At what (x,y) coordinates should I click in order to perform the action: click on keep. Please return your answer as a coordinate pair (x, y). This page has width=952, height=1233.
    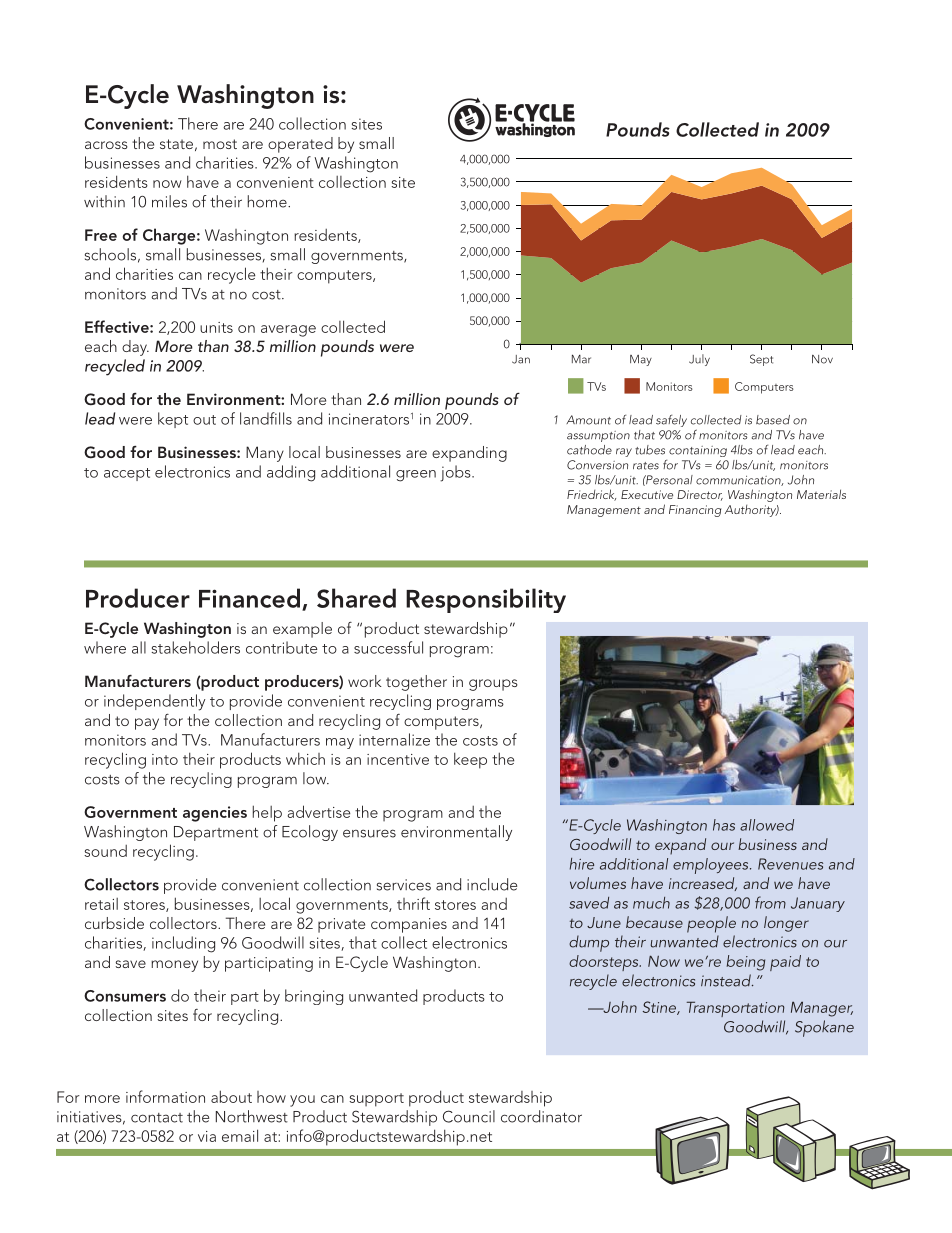
    Looking at the image, I should click on (470, 760).
